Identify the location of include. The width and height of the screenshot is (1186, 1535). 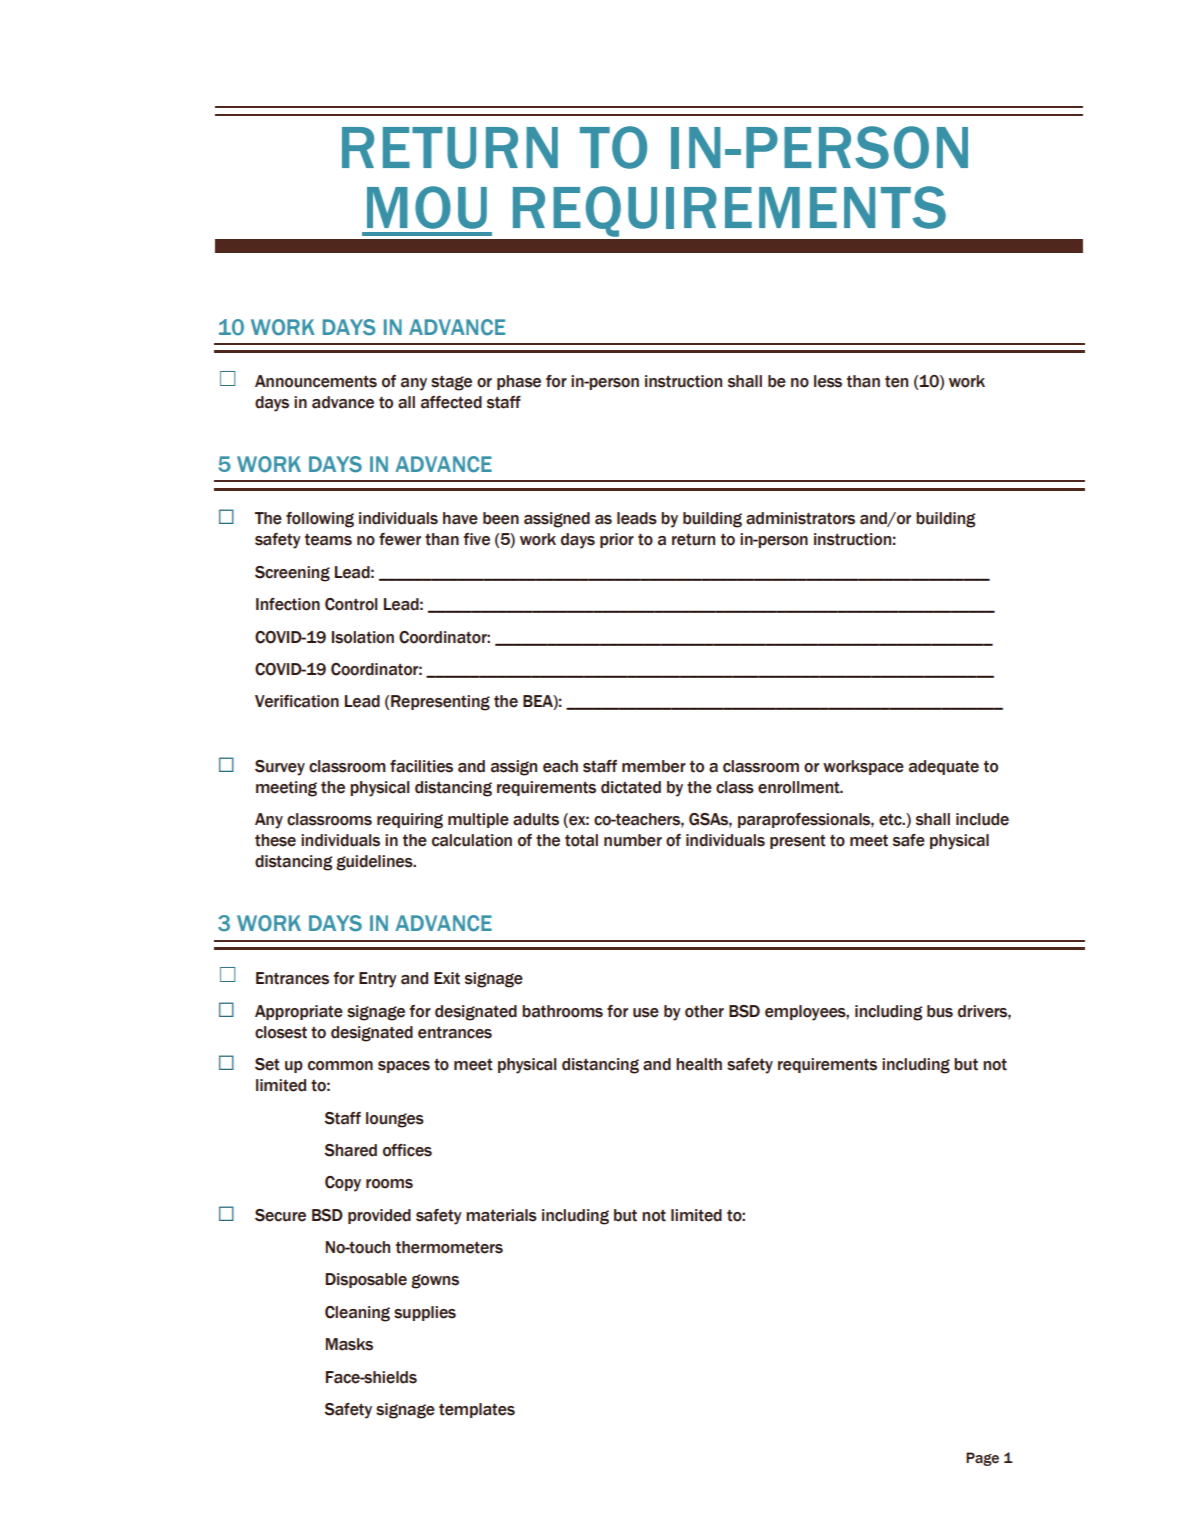
(982, 819).
